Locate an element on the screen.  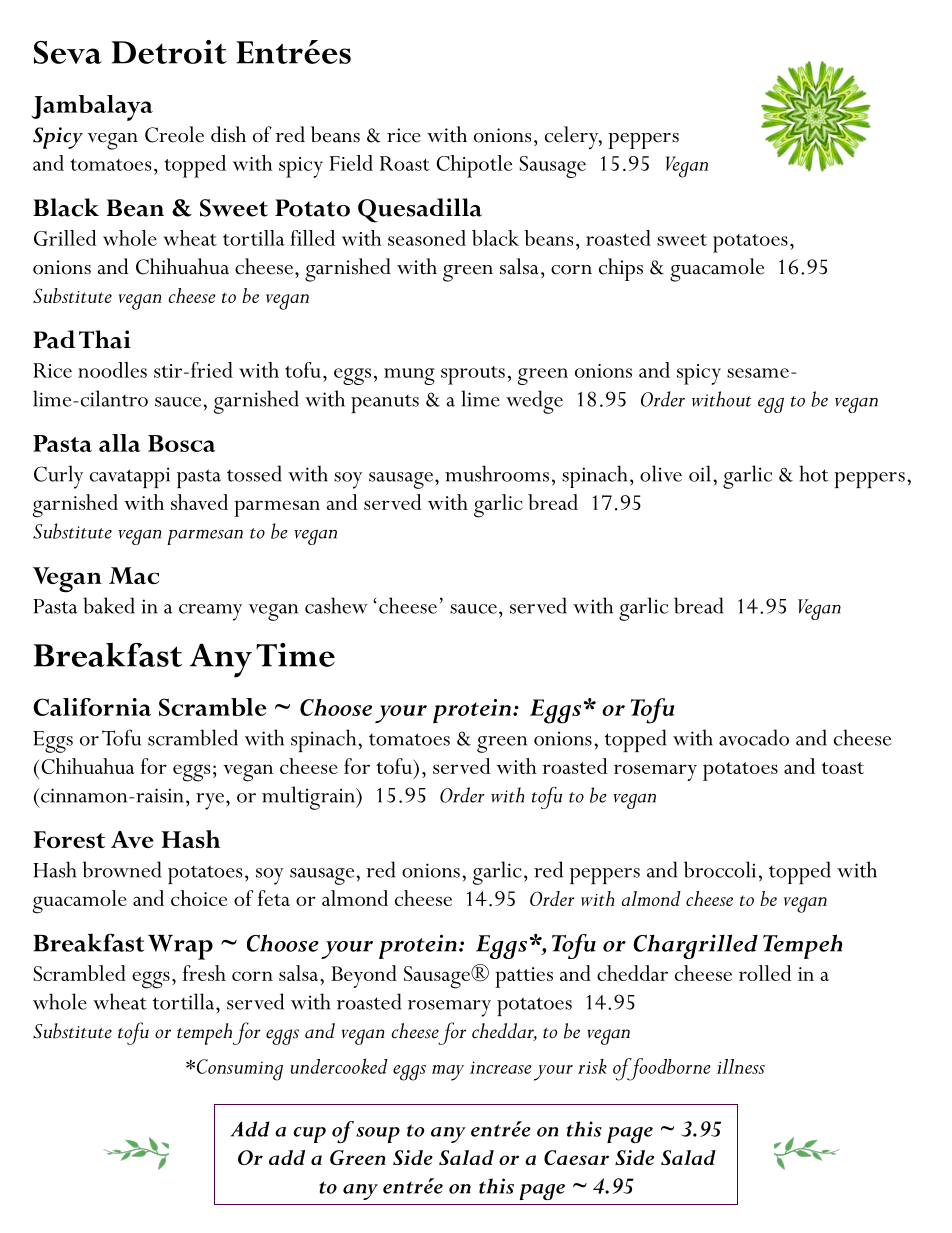
soup is located at coordinates (378, 1135).
